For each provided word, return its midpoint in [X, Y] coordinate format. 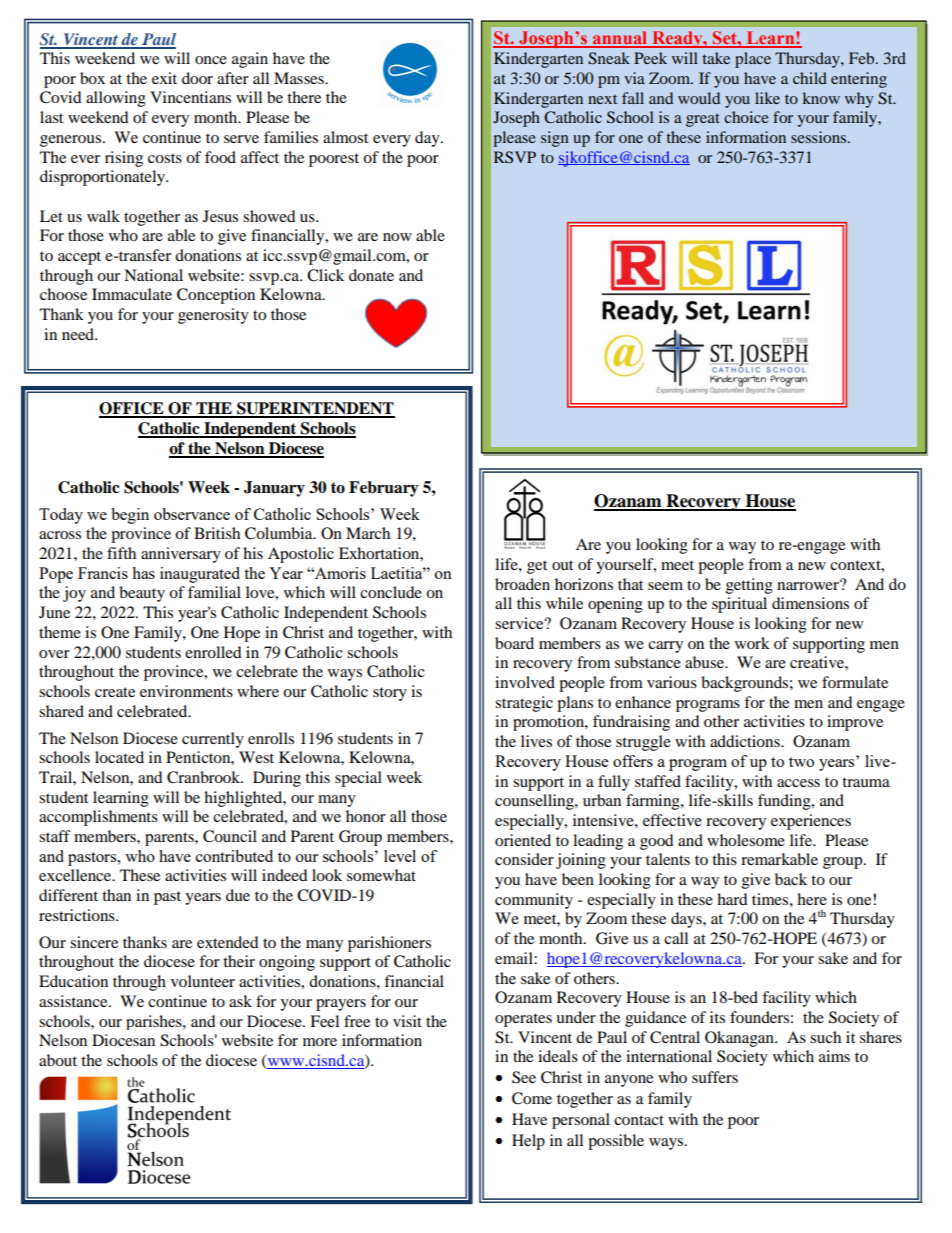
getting [749, 586]
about [58, 1060]
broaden [522, 584]
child [810, 78]
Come [532, 1098]
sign [555, 139]
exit [164, 78]
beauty [142, 594]
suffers [715, 1077]
